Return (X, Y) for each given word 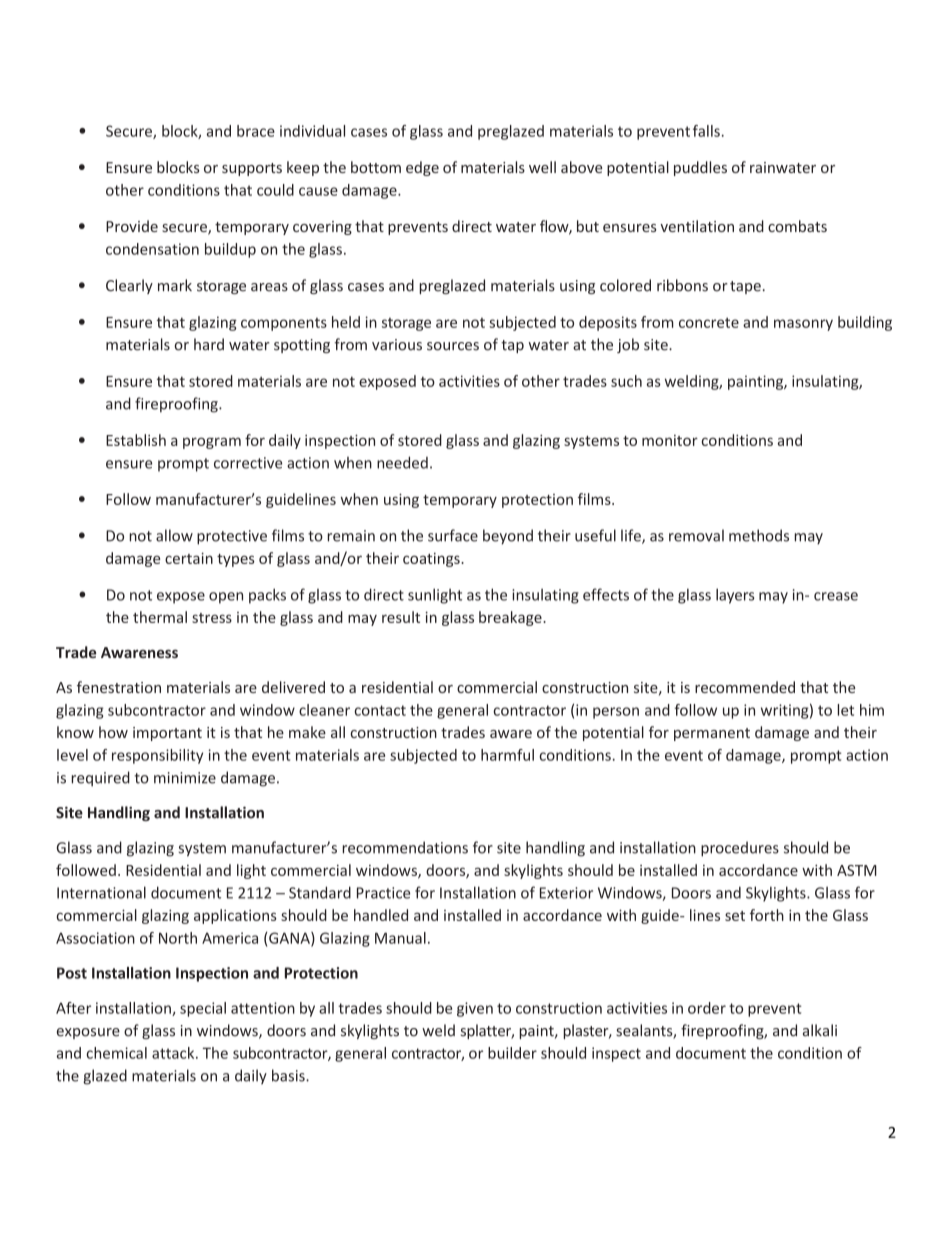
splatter (487, 1031)
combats (797, 226)
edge (422, 168)
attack (174, 1053)
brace (256, 131)
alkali (820, 1030)
